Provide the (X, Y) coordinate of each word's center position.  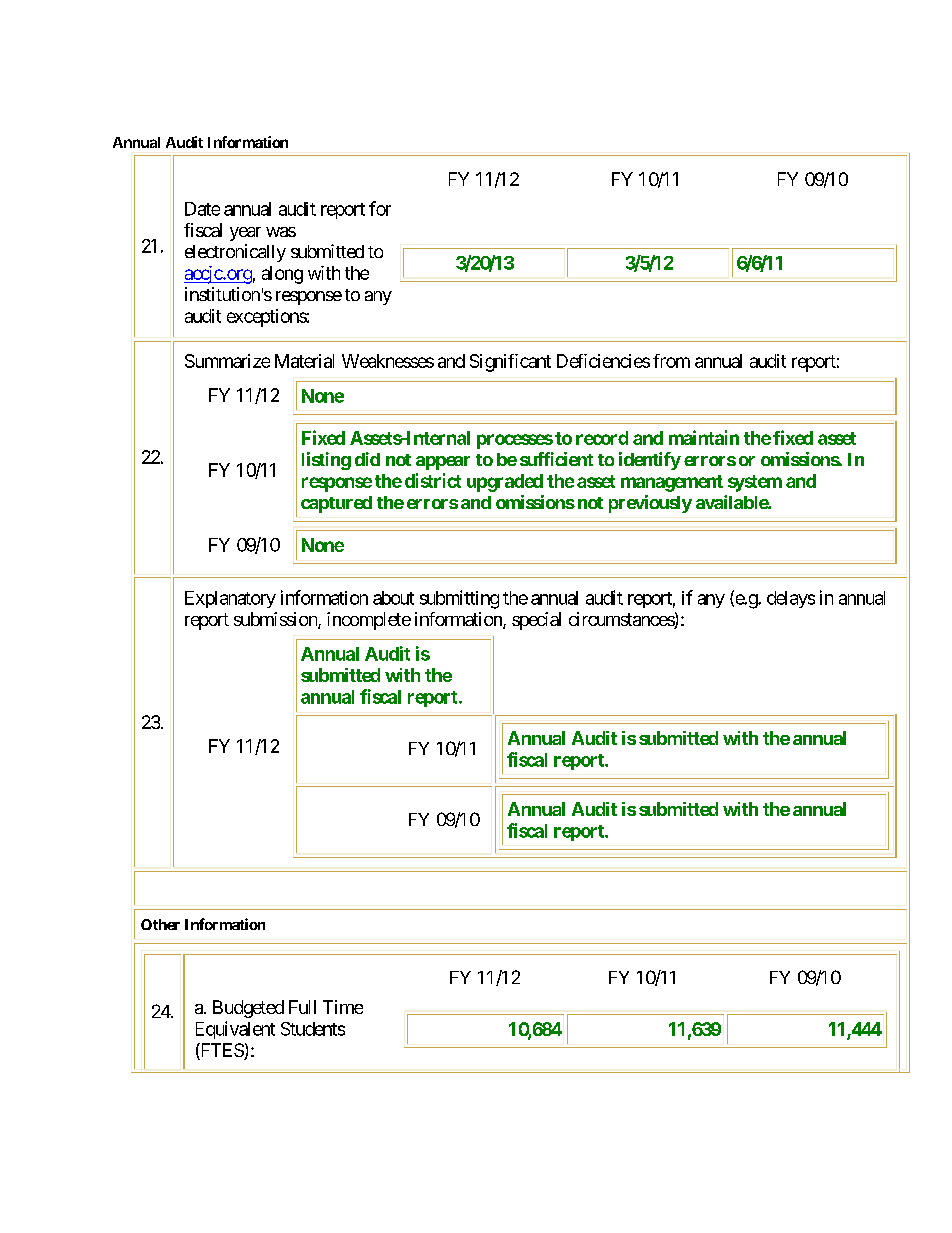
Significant (510, 363)
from (671, 361)
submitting (459, 599)
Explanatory (230, 599)
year (245, 234)
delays (791, 599)
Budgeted (248, 1009)
